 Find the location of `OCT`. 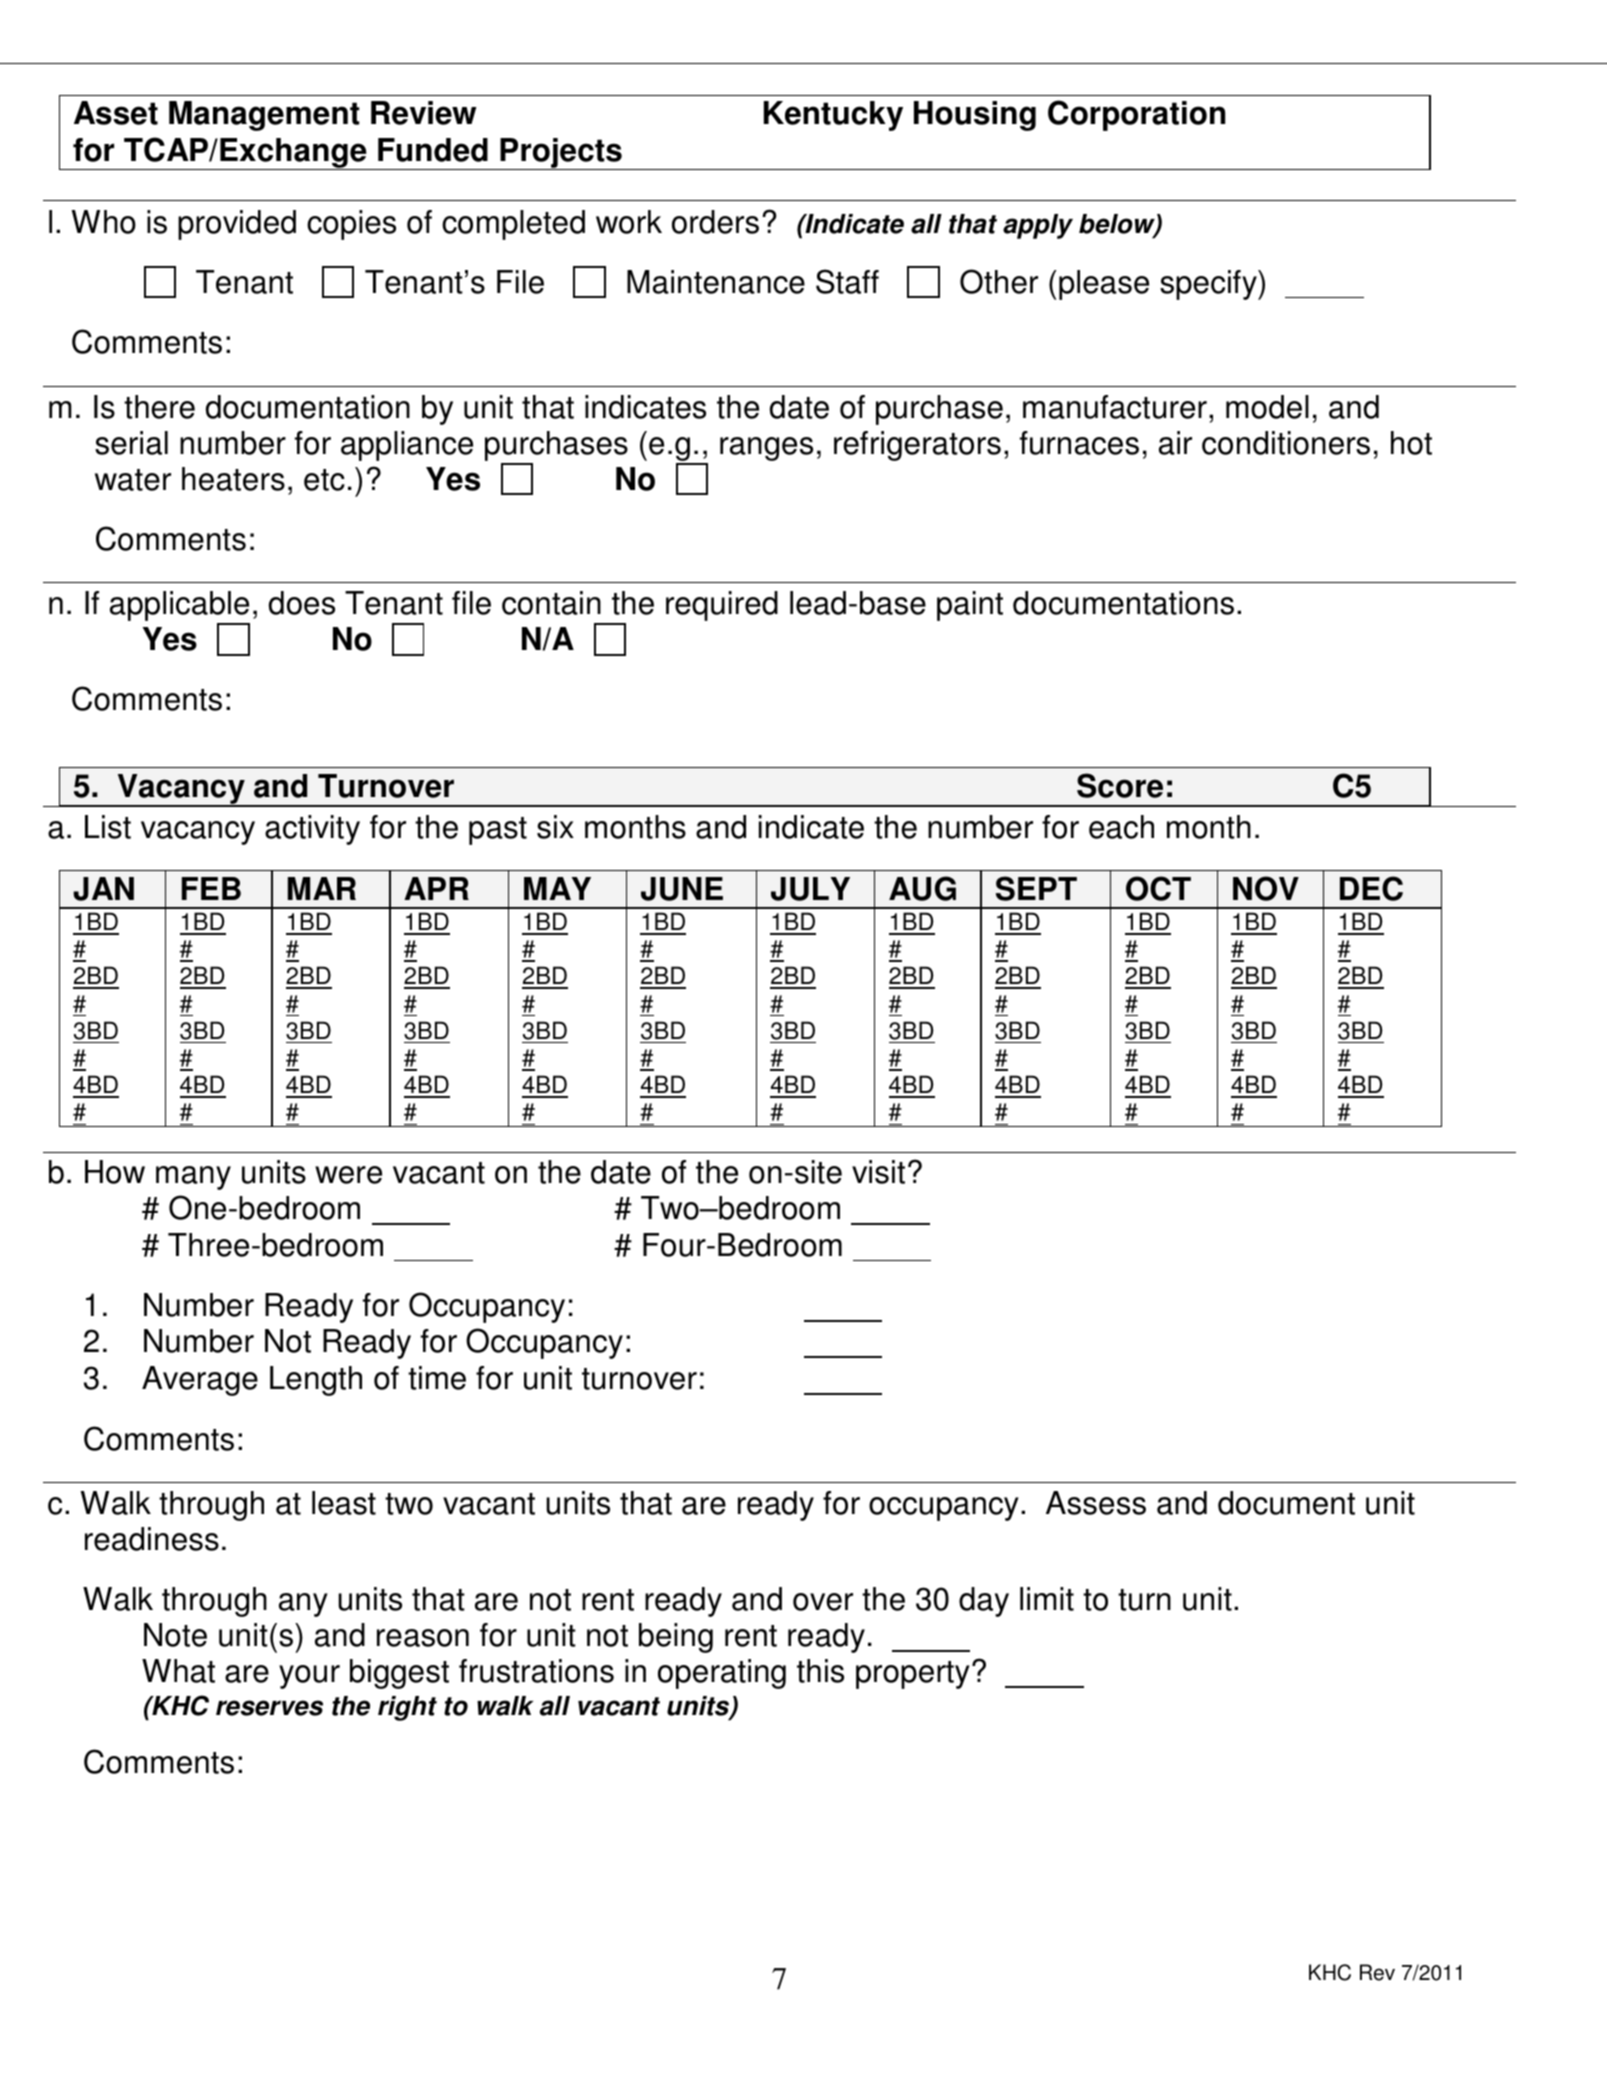

OCT is located at coordinates (1158, 888).
